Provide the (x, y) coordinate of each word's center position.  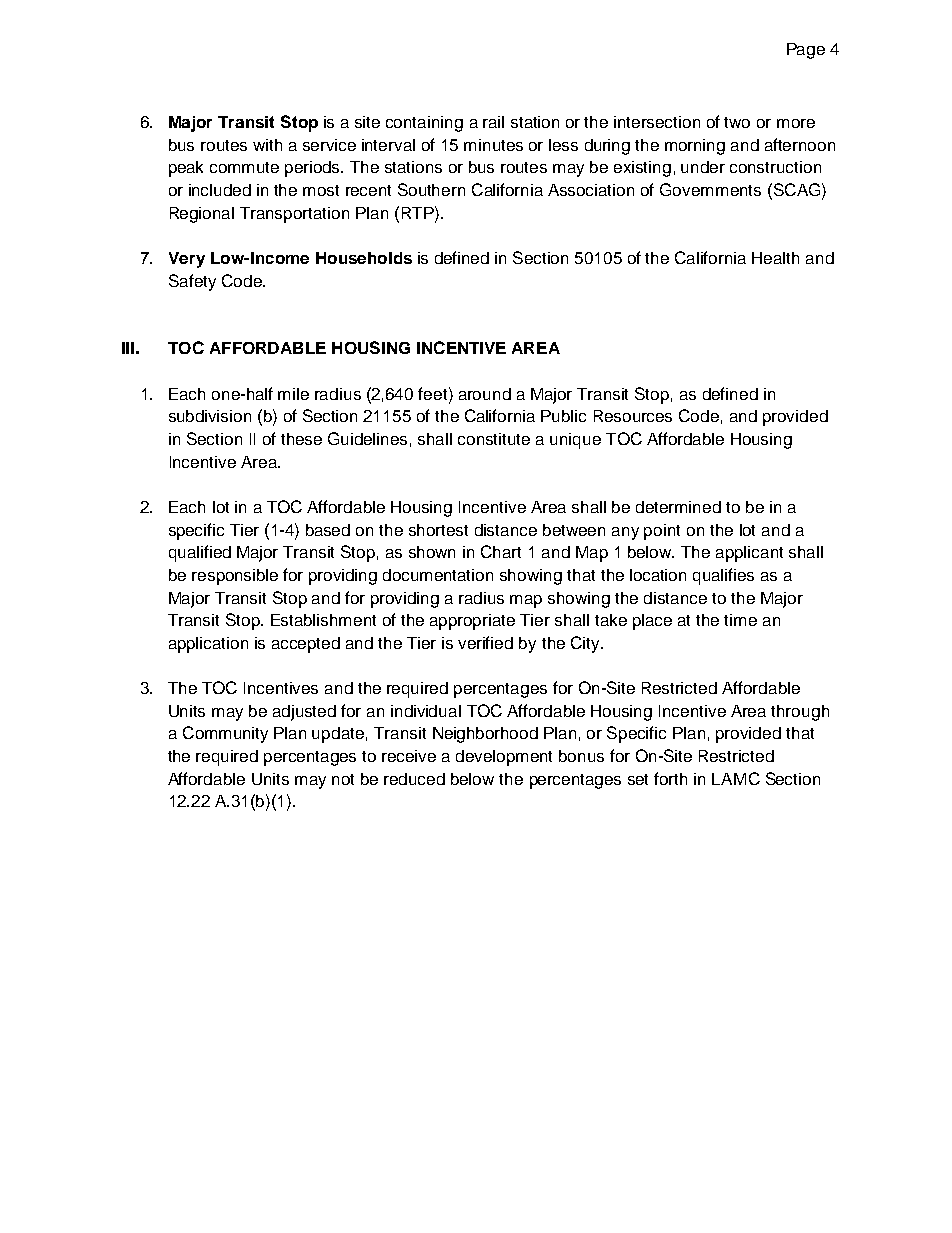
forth (670, 778)
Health (775, 258)
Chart (501, 551)
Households (364, 258)
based (328, 530)
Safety (192, 282)
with (267, 145)
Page (806, 51)
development (504, 758)
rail (493, 122)
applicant (749, 554)
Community (225, 734)
